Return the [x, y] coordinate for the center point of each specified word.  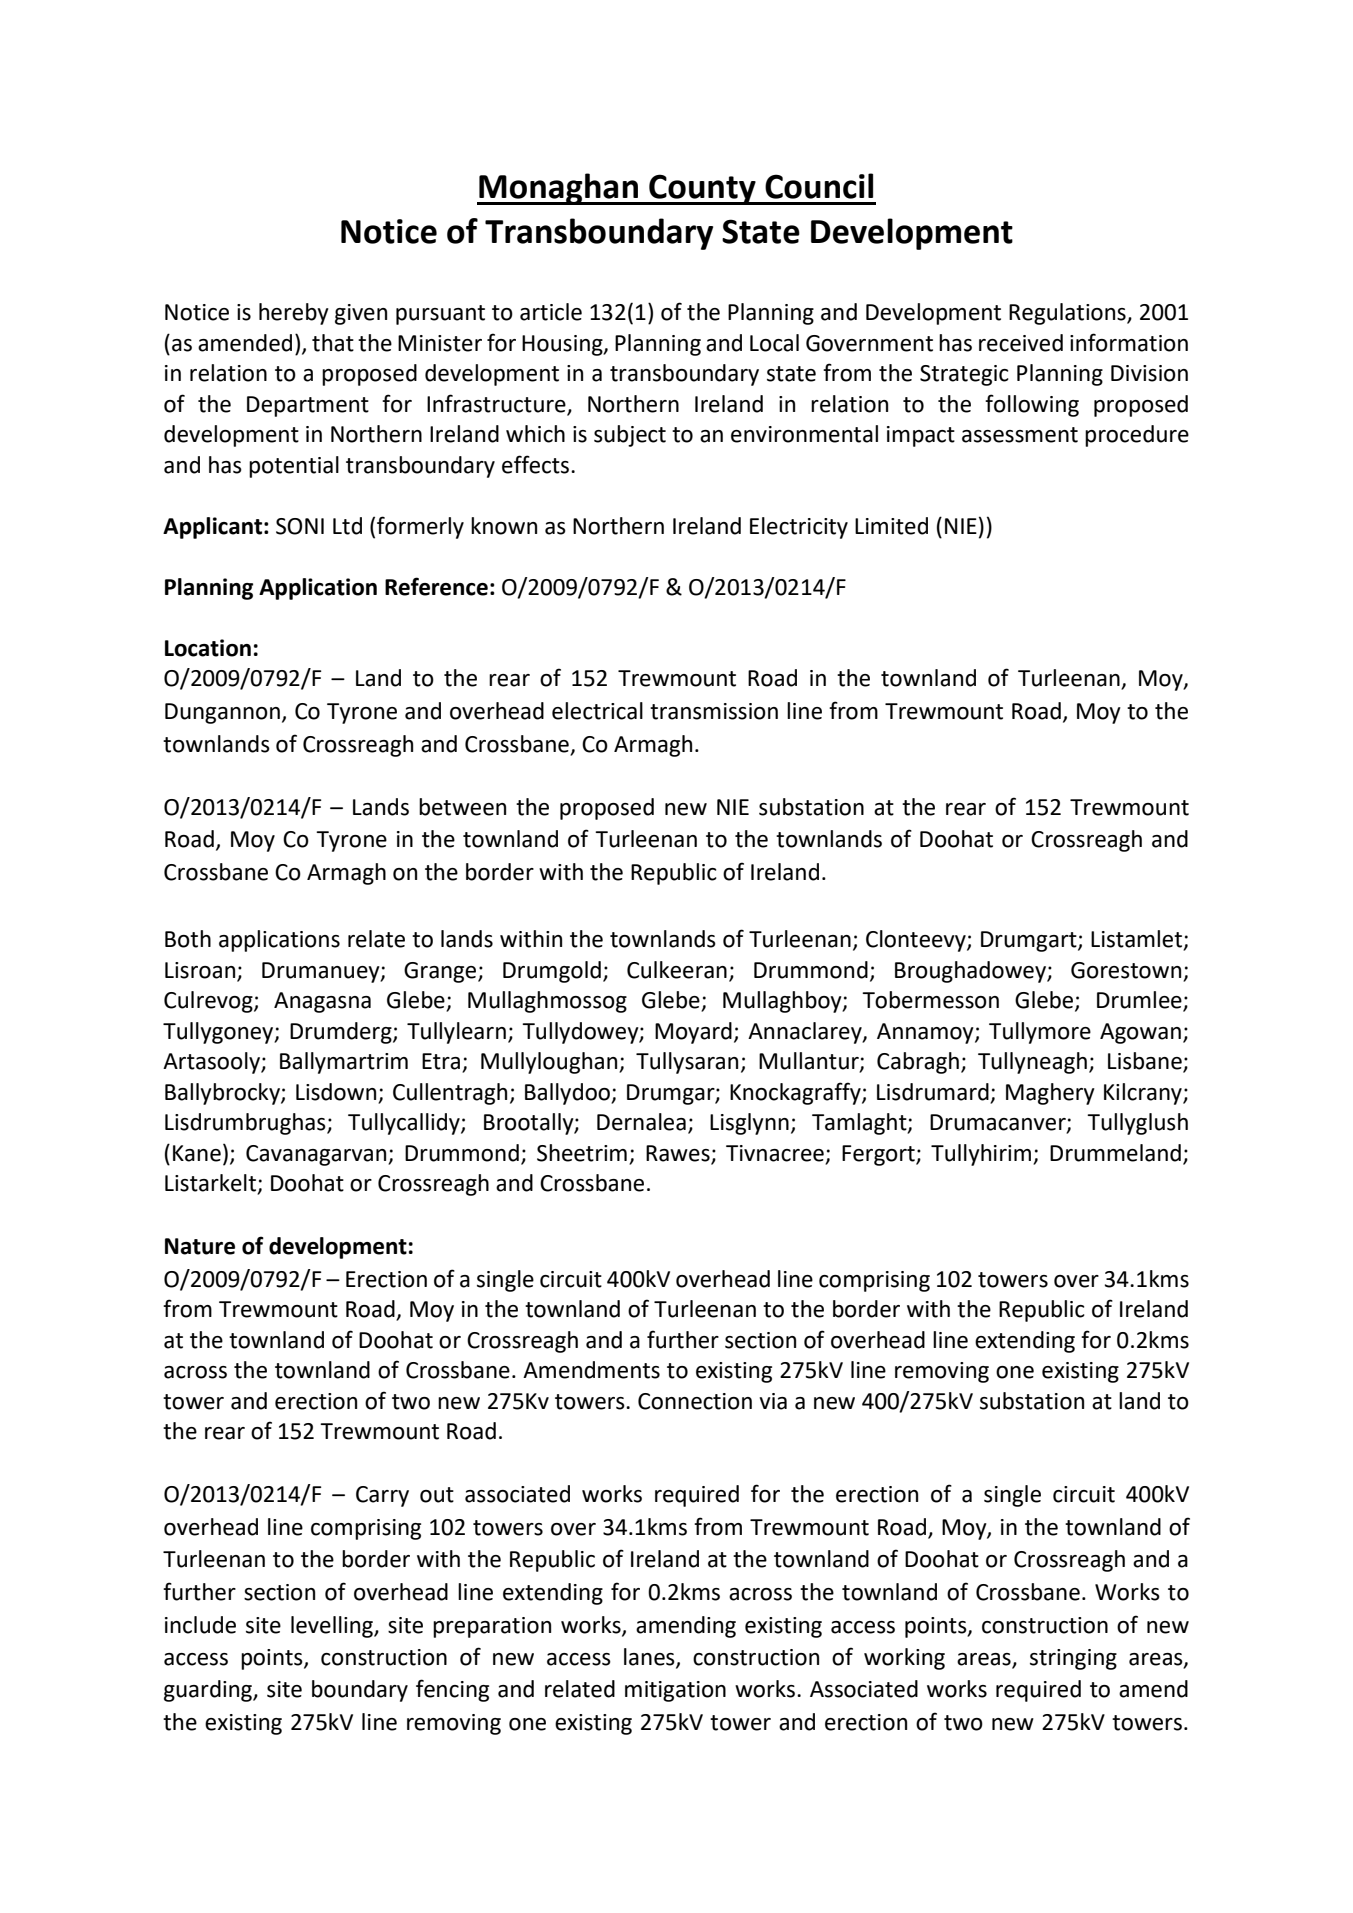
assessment [1020, 435]
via [773, 1401]
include [200, 1625]
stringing [1073, 1659]
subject [630, 436]
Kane [197, 1153]
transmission [714, 711]
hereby [294, 314]
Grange [441, 972]
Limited [891, 526]
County [702, 189]
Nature [200, 1246]
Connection [695, 1401]
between [462, 807]
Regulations [1068, 314]
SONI [300, 526]
